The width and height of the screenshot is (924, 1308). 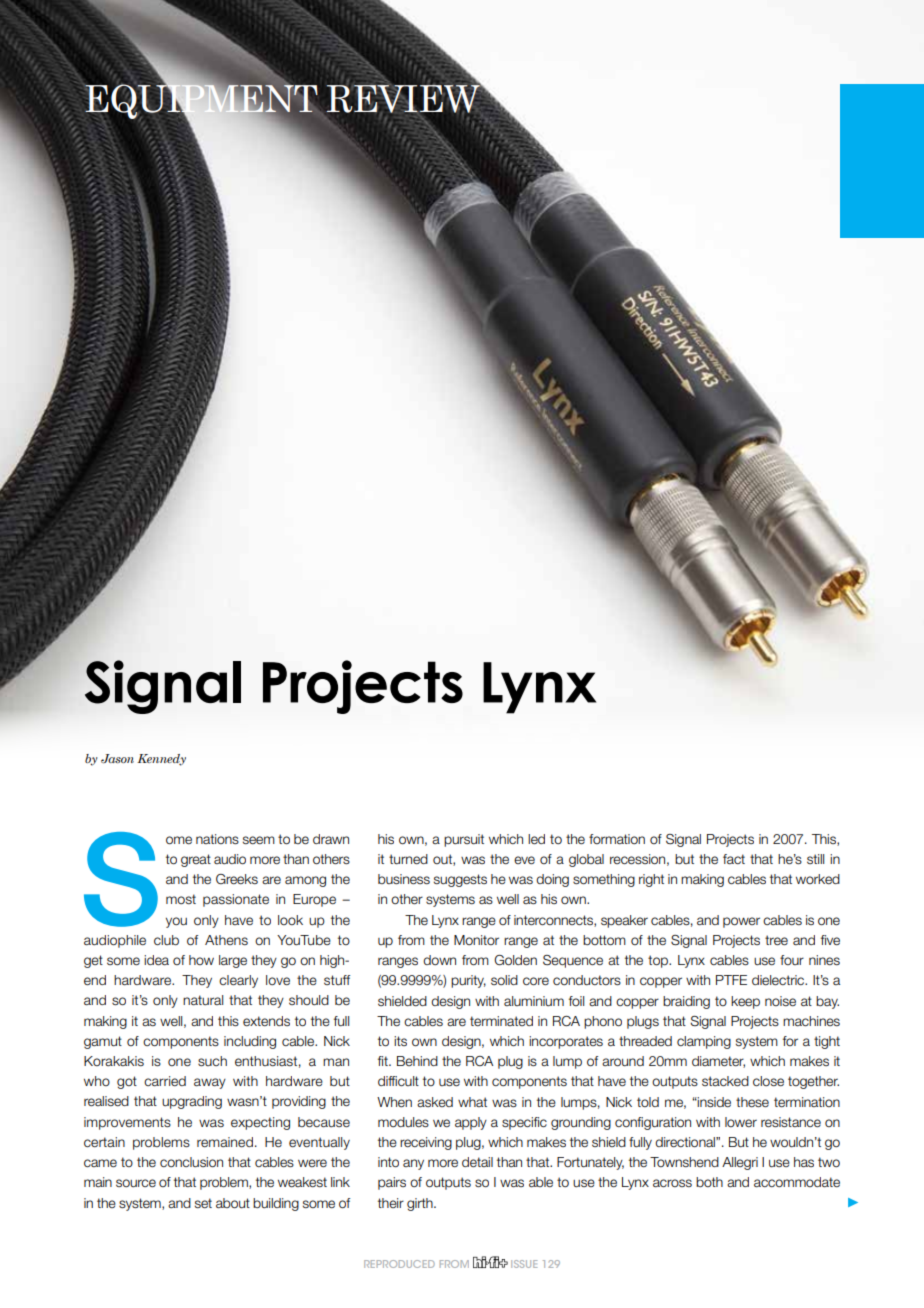 I want to click on PTFE, so click(x=731, y=980).
